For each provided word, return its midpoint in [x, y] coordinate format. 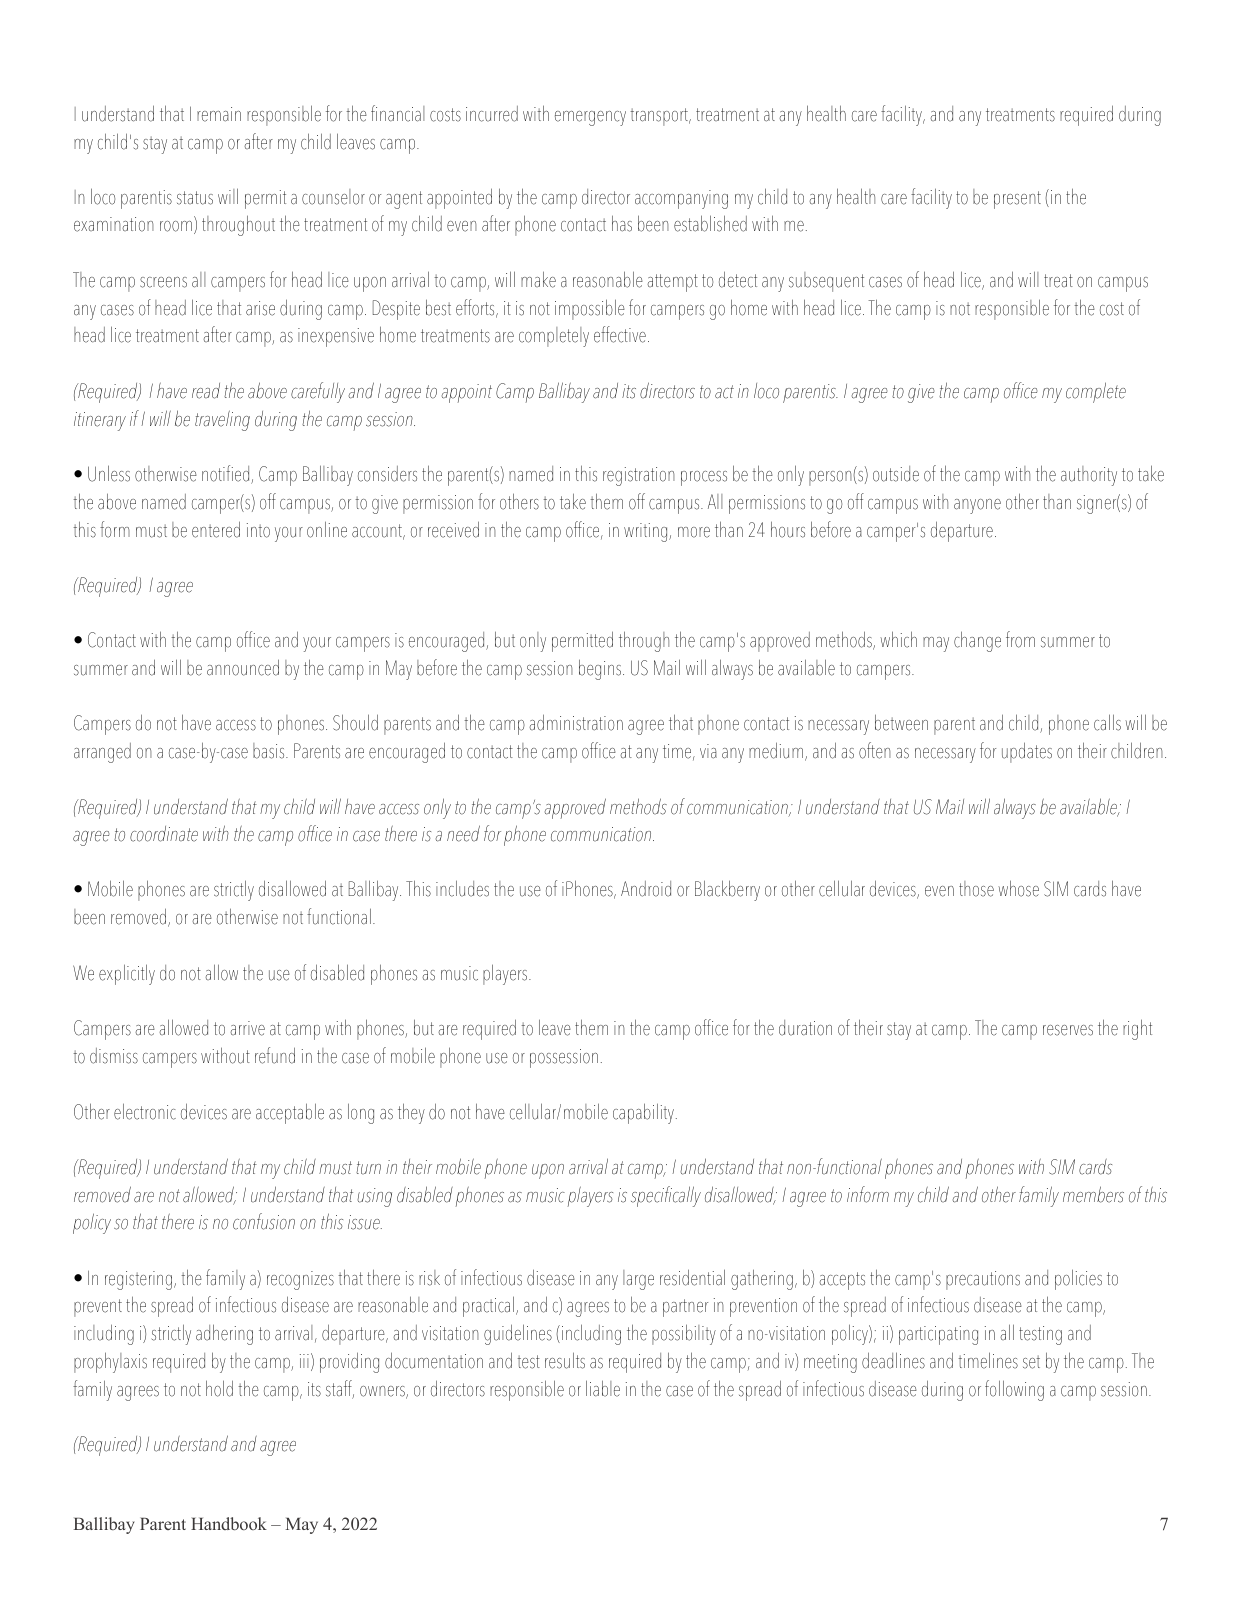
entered [216, 529]
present [1017, 200]
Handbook [229, 1523]
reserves [1068, 1030]
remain [219, 114]
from [1020, 639]
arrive [247, 1028]
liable [603, 1388]
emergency [590, 118]
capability [643, 1113]
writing [647, 532]
